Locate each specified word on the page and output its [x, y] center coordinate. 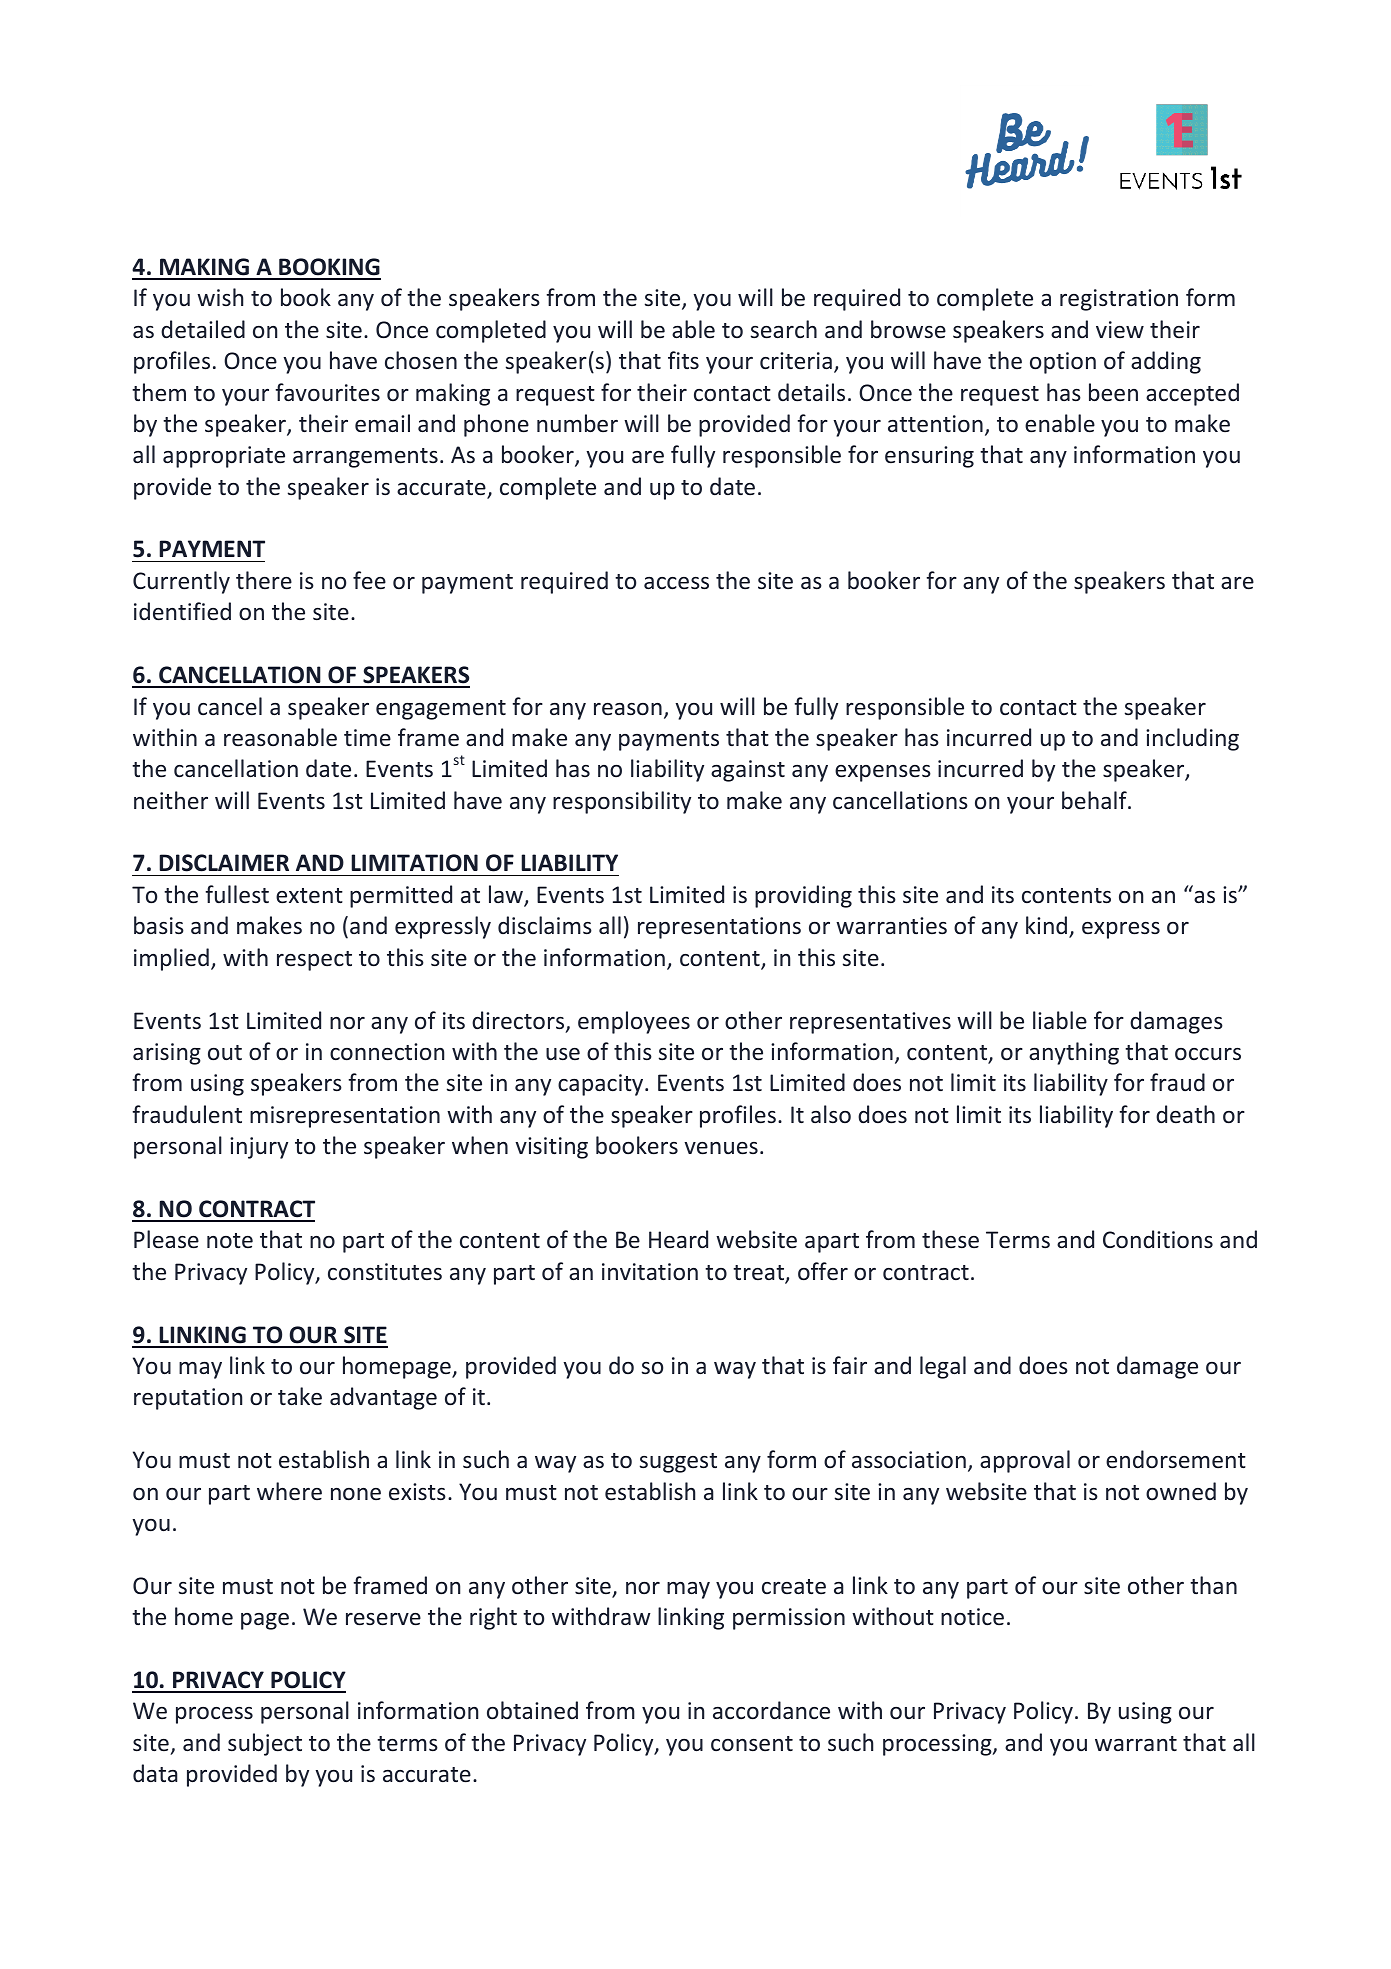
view [1120, 329]
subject [265, 1744]
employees [634, 1022]
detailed [203, 329]
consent [752, 1743]
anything [1074, 1053]
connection [387, 1051]
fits [683, 360]
